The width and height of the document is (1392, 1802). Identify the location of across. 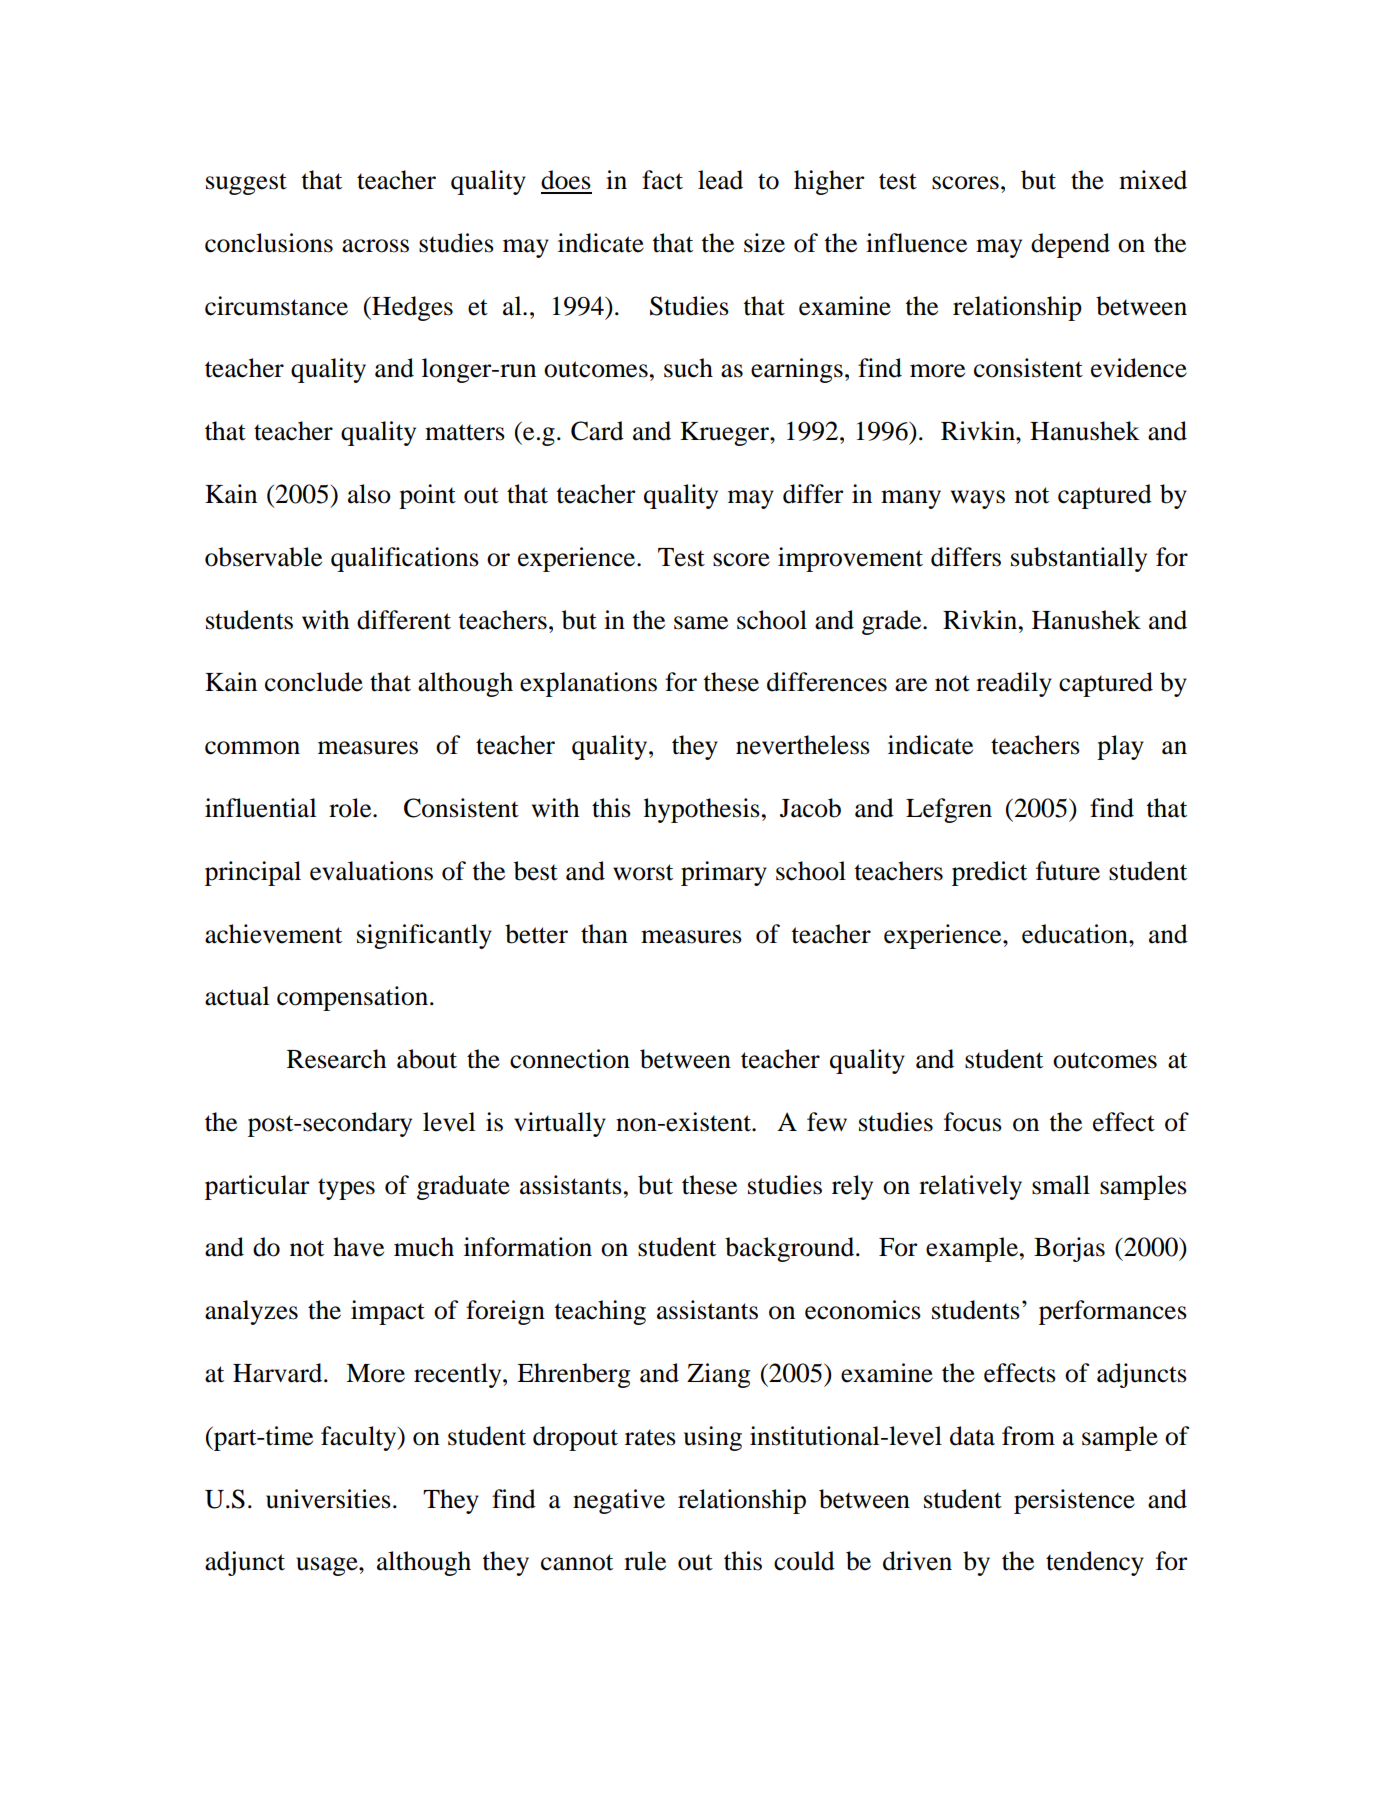
(375, 246).
